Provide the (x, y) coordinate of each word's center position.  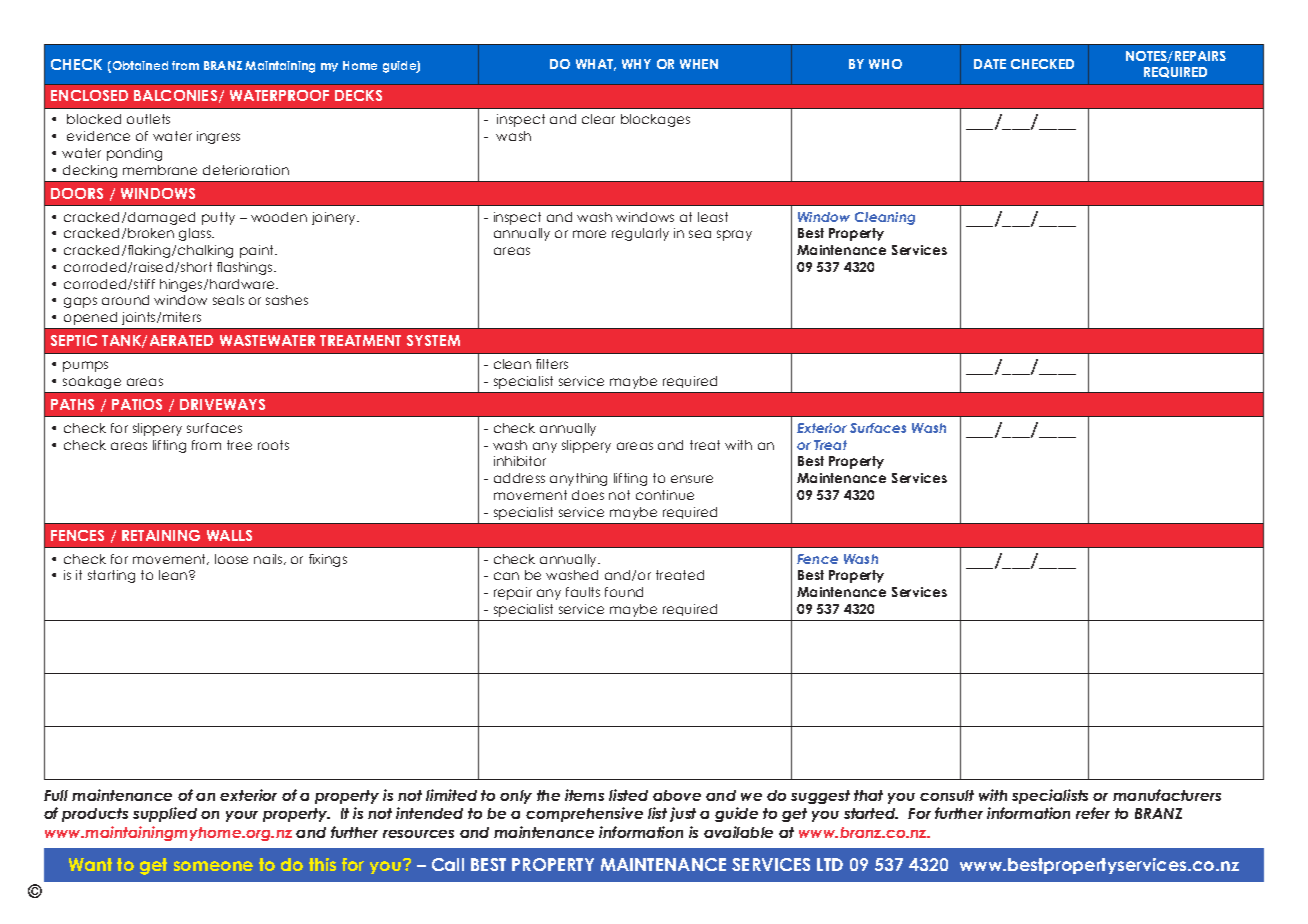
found (624, 592)
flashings (246, 268)
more (589, 234)
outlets (148, 119)
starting (111, 576)
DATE (990, 64)
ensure (692, 479)
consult (947, 795)
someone (213, 866)
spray (734, 235)
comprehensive (584, 814)
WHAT (596, 65)
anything (578, 479)
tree (239, 445)
